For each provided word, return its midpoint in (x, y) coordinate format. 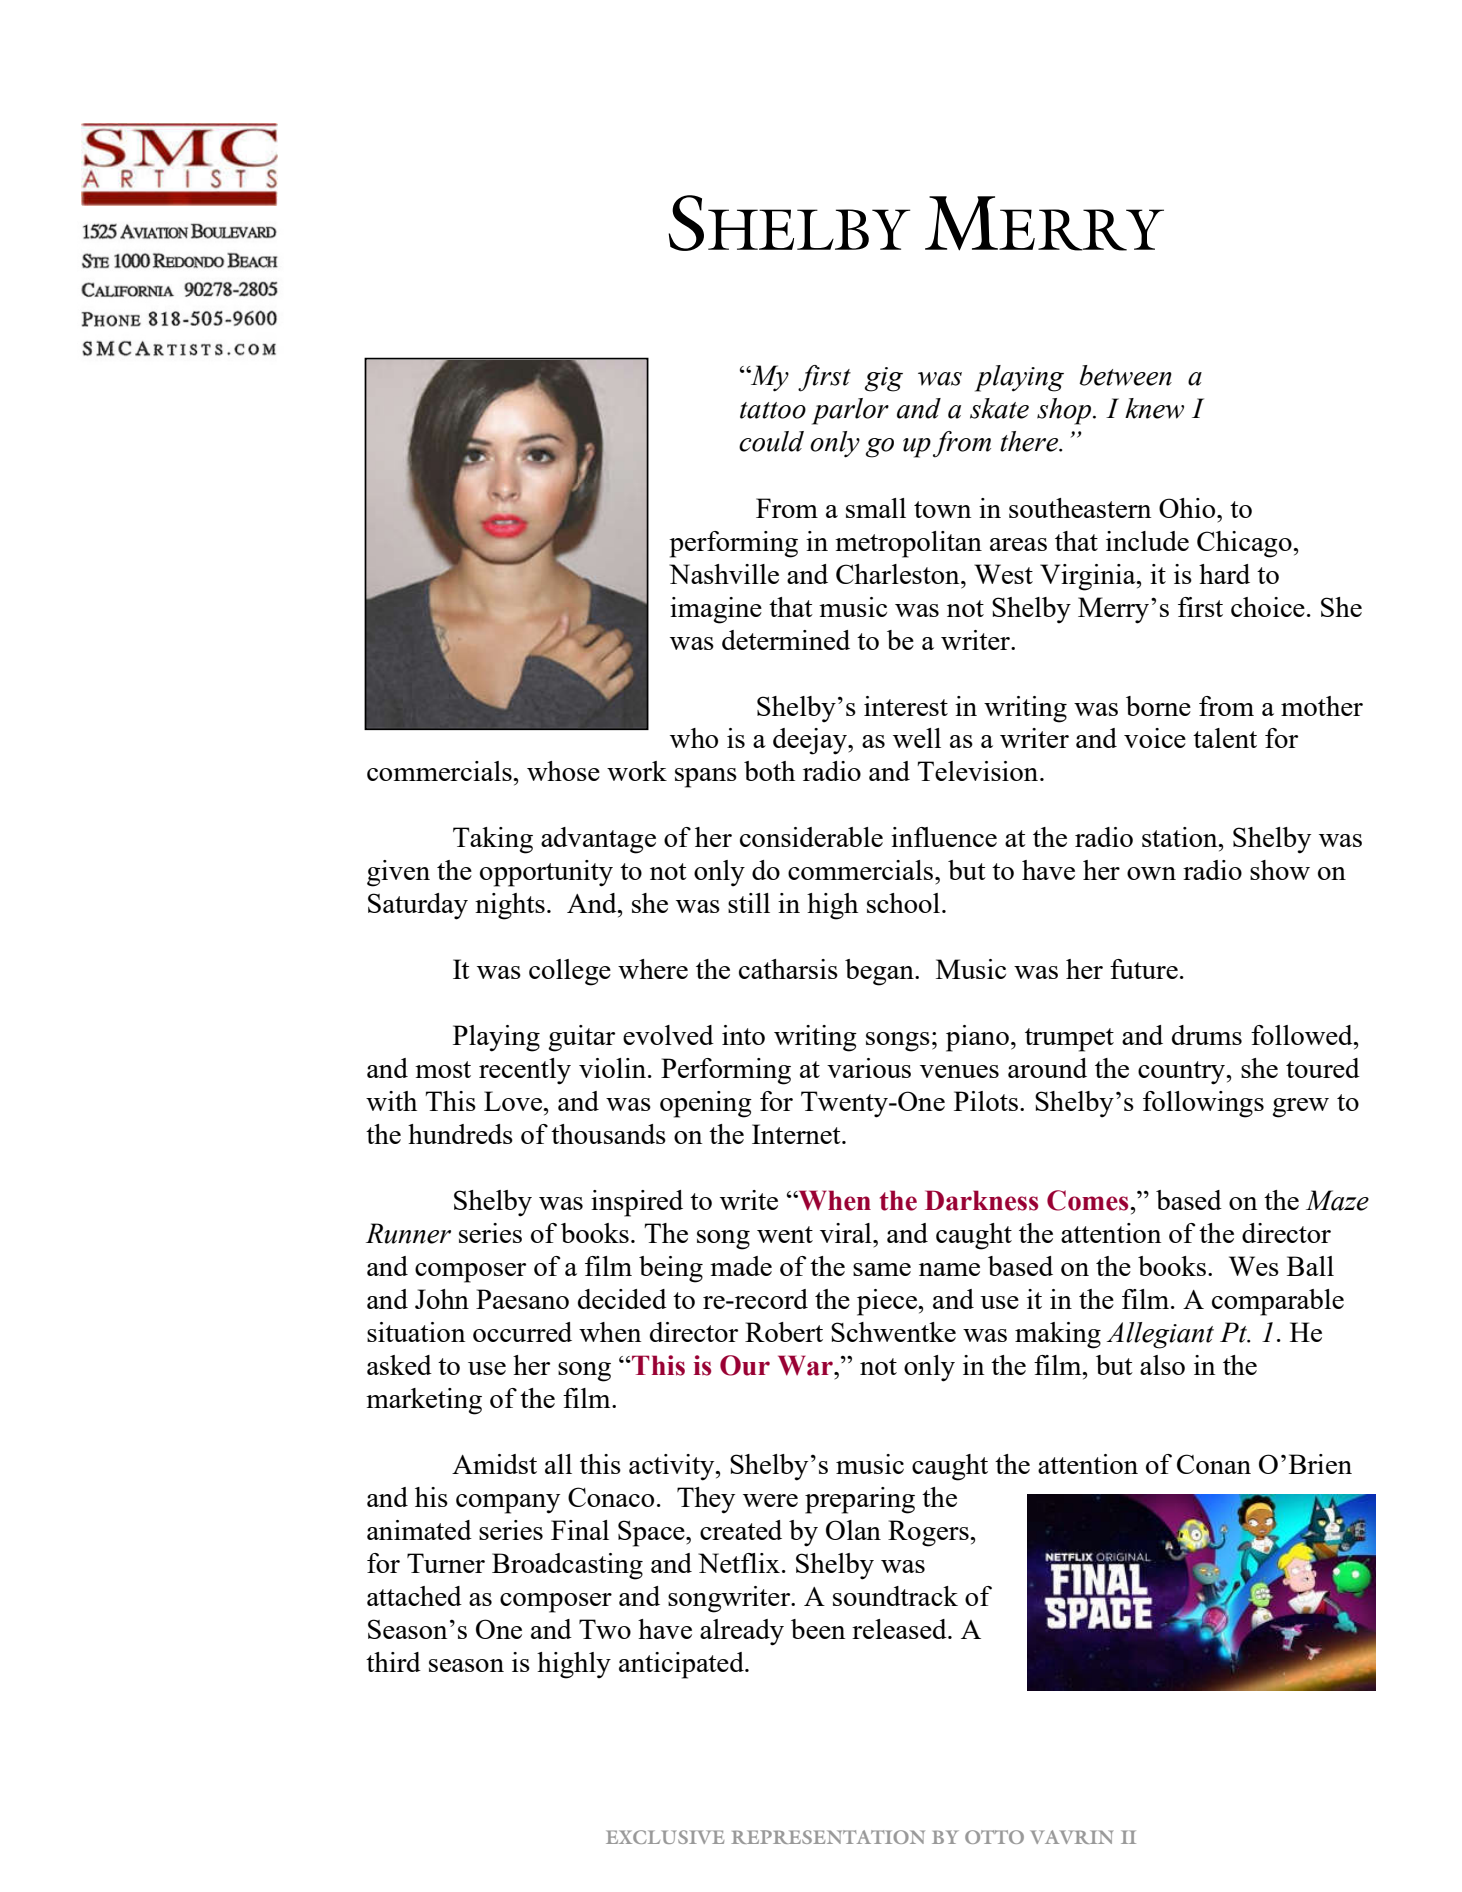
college (570, 972)
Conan (1214, 1464)
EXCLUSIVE (665, 1837)
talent (1225, 738)
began (880, 972)
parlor (850, 411)
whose (563, 771)
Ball (1310, 1266)
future (1144, 969)
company (508, 1504)
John (442, 1299)
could (771, 441)
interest (906, 706)
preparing (860, 1500)
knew (1154, 408)
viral (847, 1233)
